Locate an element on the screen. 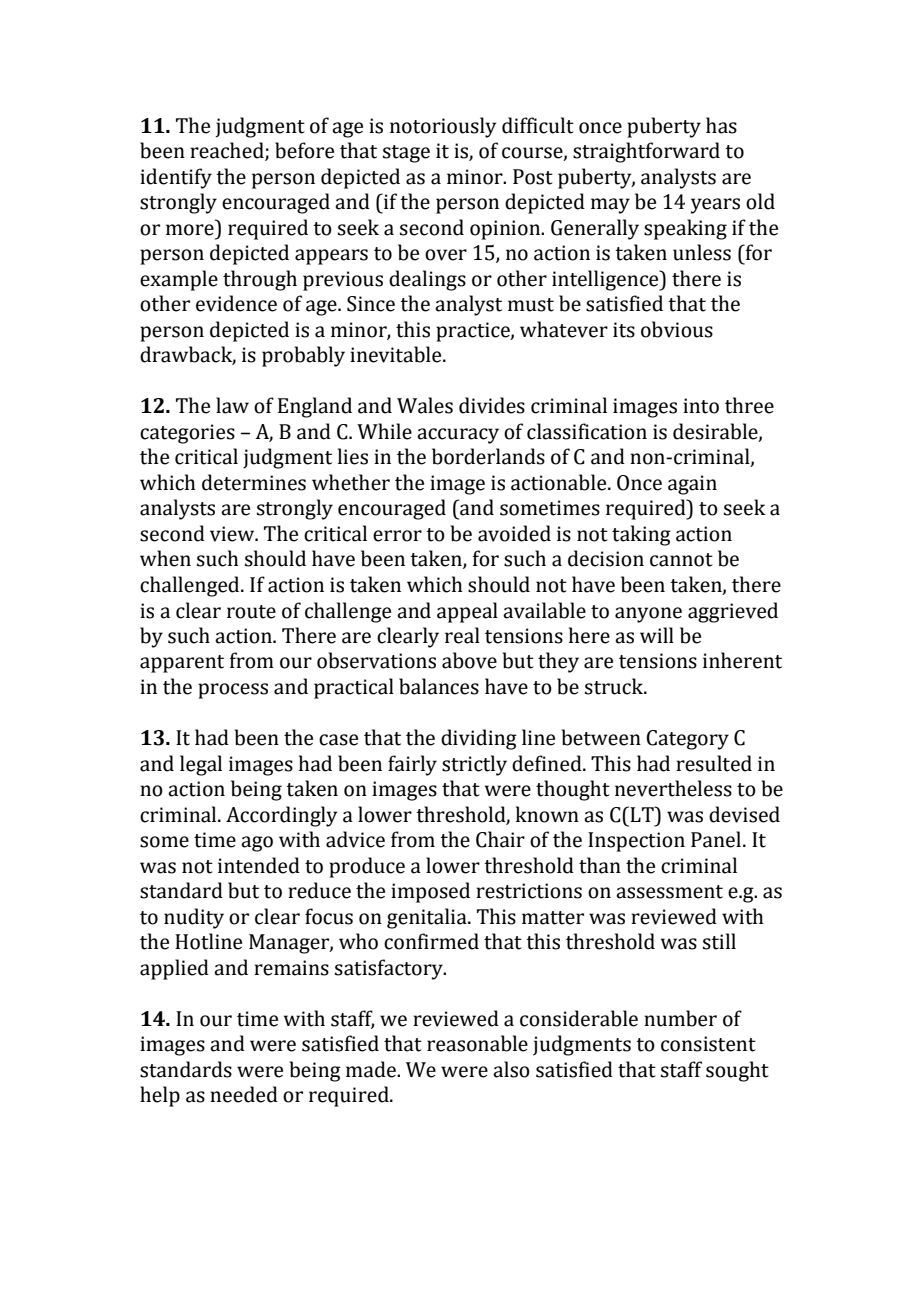  reasonable is located at coordinates (477, 1043).
